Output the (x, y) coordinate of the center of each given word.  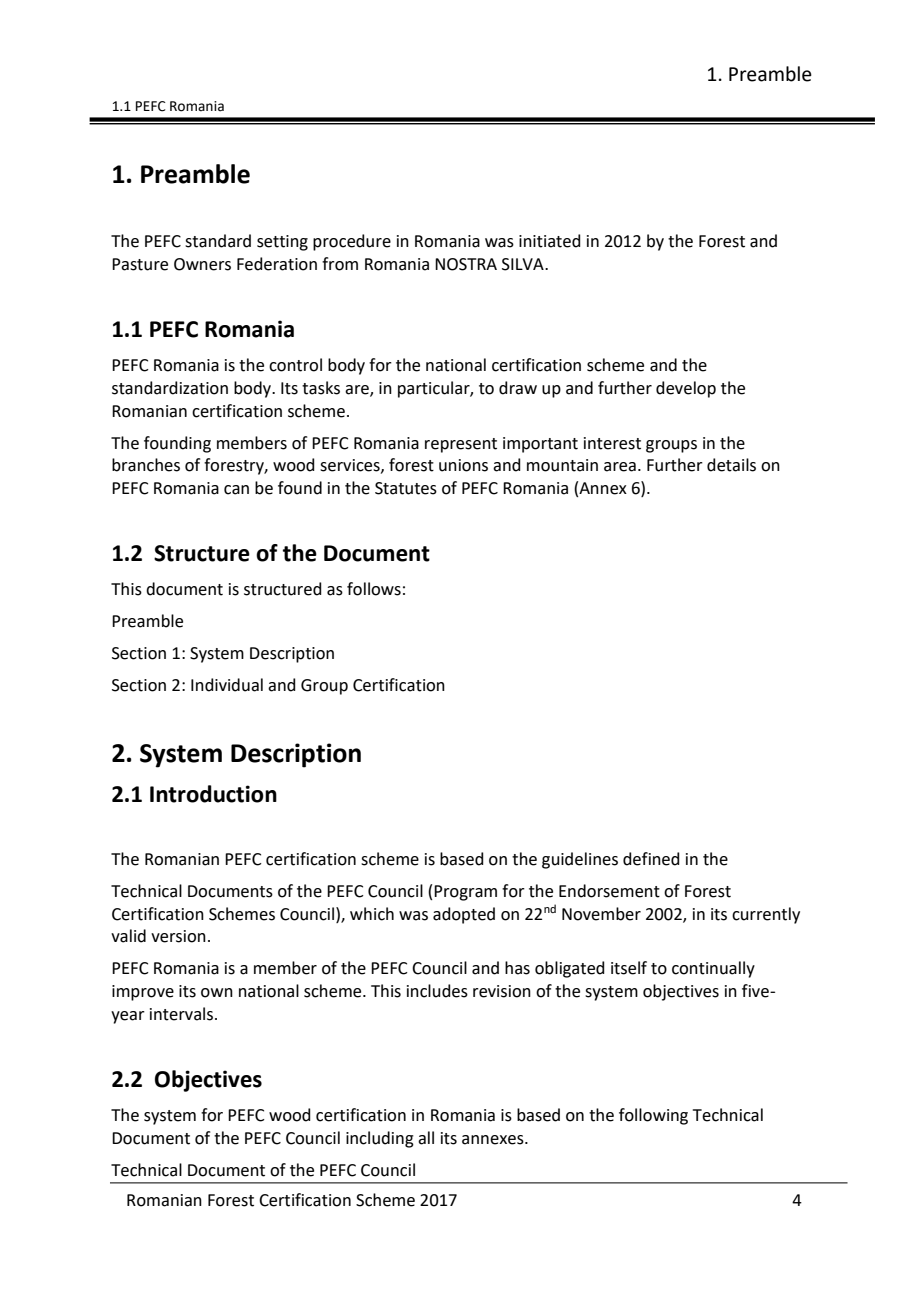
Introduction (213, 794)
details (731, 465)
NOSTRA (466, 264)
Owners (202, 264)
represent (461, 445)
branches (146, 465)
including (380, 1139)
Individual (227, 685)
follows (374, 589)
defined (651, 859)
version (178, 936)
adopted (464, 915)
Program (465, 893)
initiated (550, 241)
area (620, 467)
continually (713, 969)
